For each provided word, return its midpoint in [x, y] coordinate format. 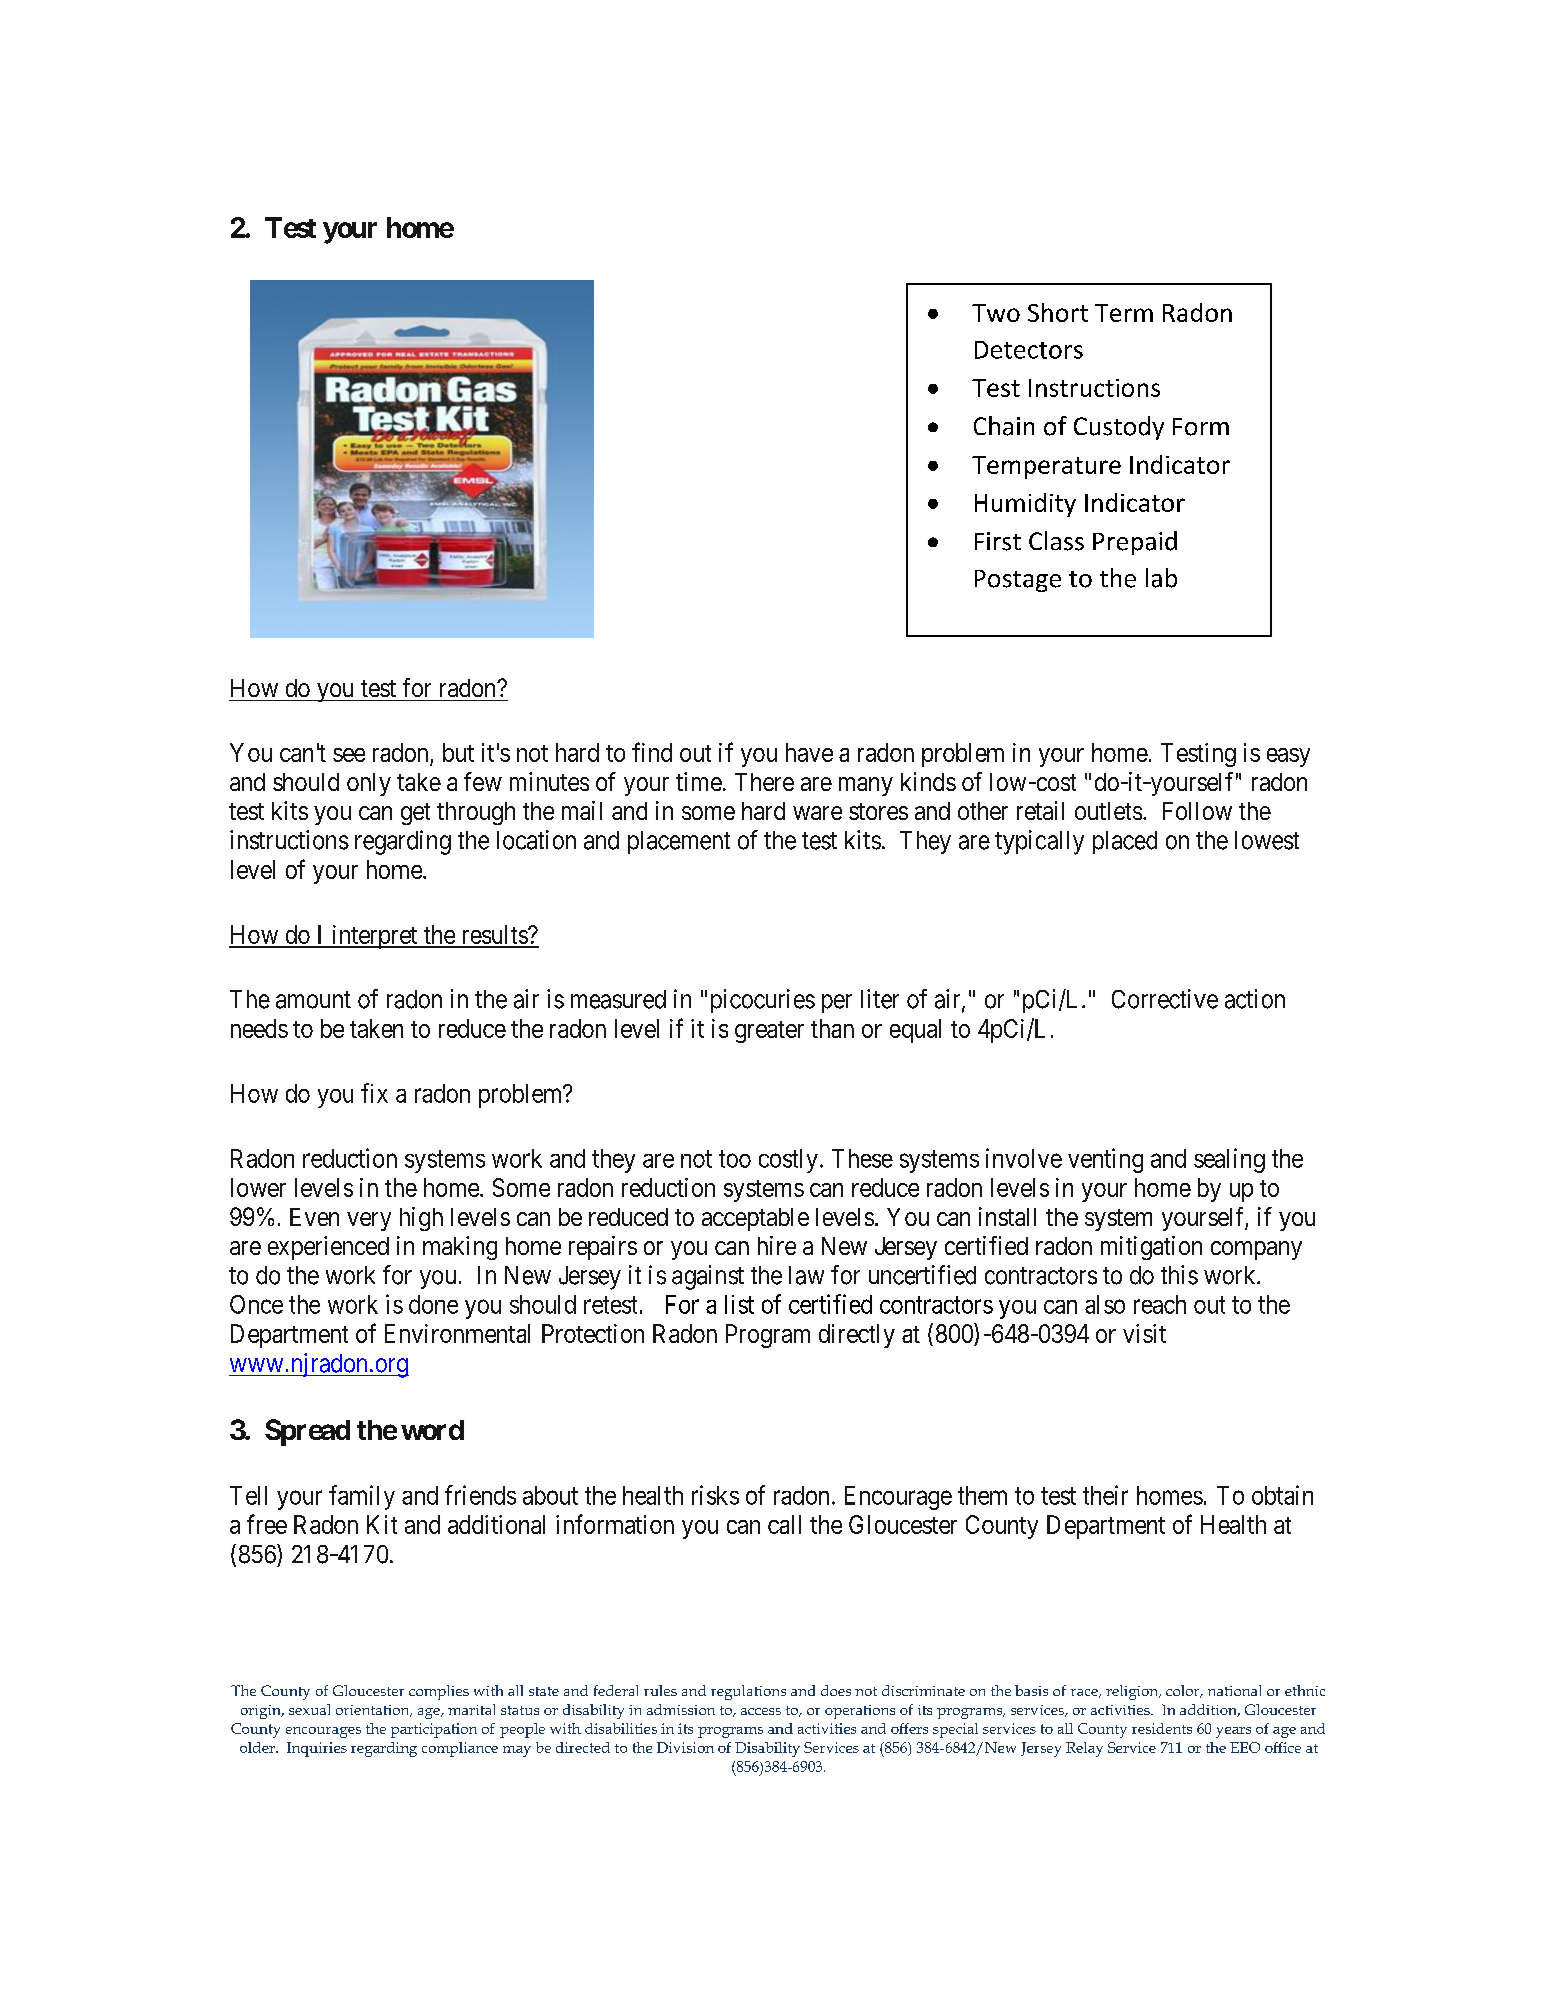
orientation [374, 1711]
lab [1161, 578]
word [432, 1430]
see [349, 755]
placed [1125, 842]
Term [1124, 313]
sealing [1229, 1160]
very [369, 1221]
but [458, 752]
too [735, 1159]
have [809, 752]
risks [715, 1495]
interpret [374, 937]
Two [996, 313]
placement [679, 842]
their [1105, 1495]
